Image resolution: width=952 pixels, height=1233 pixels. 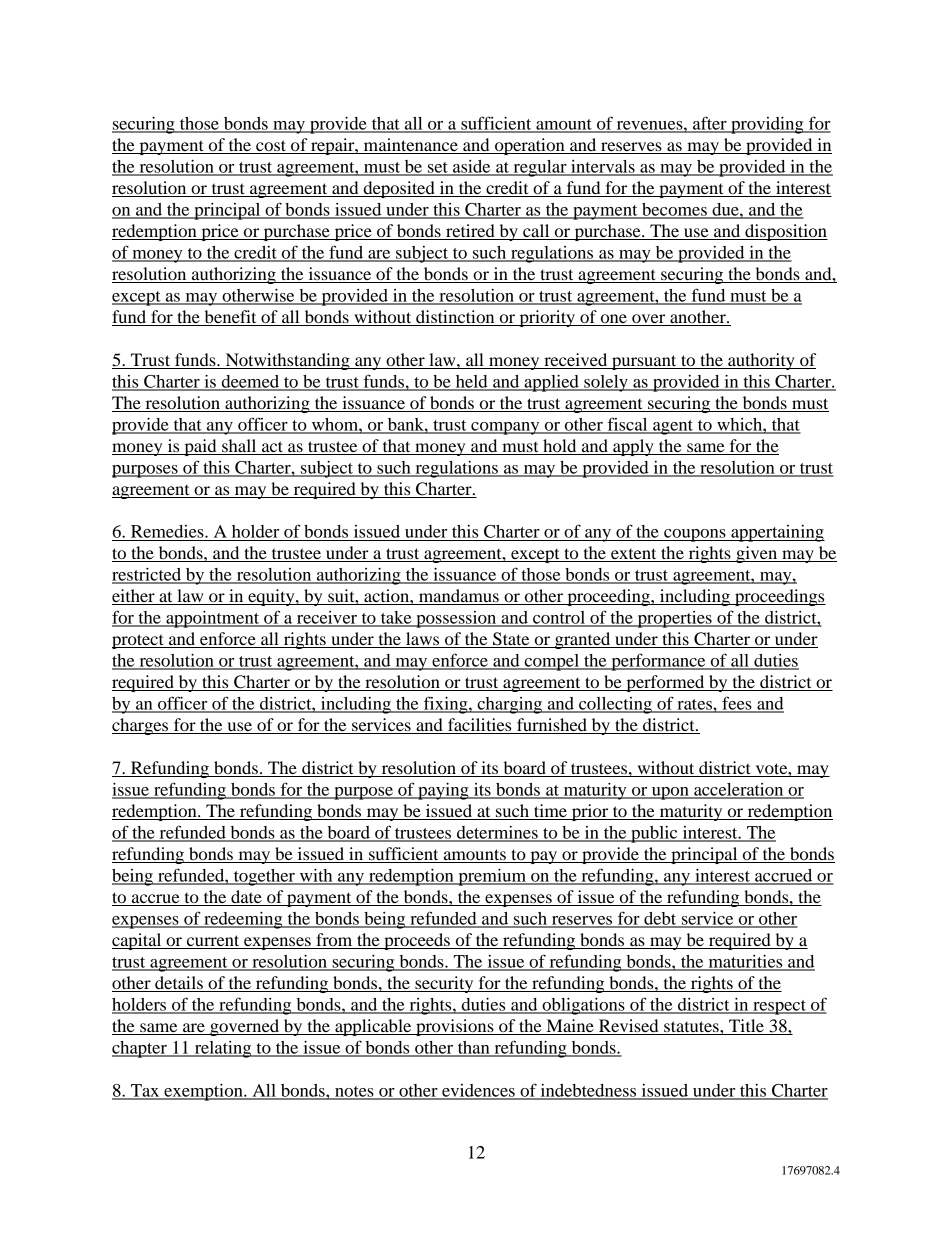 I want to click on determines, so click(x=497, y=833).
